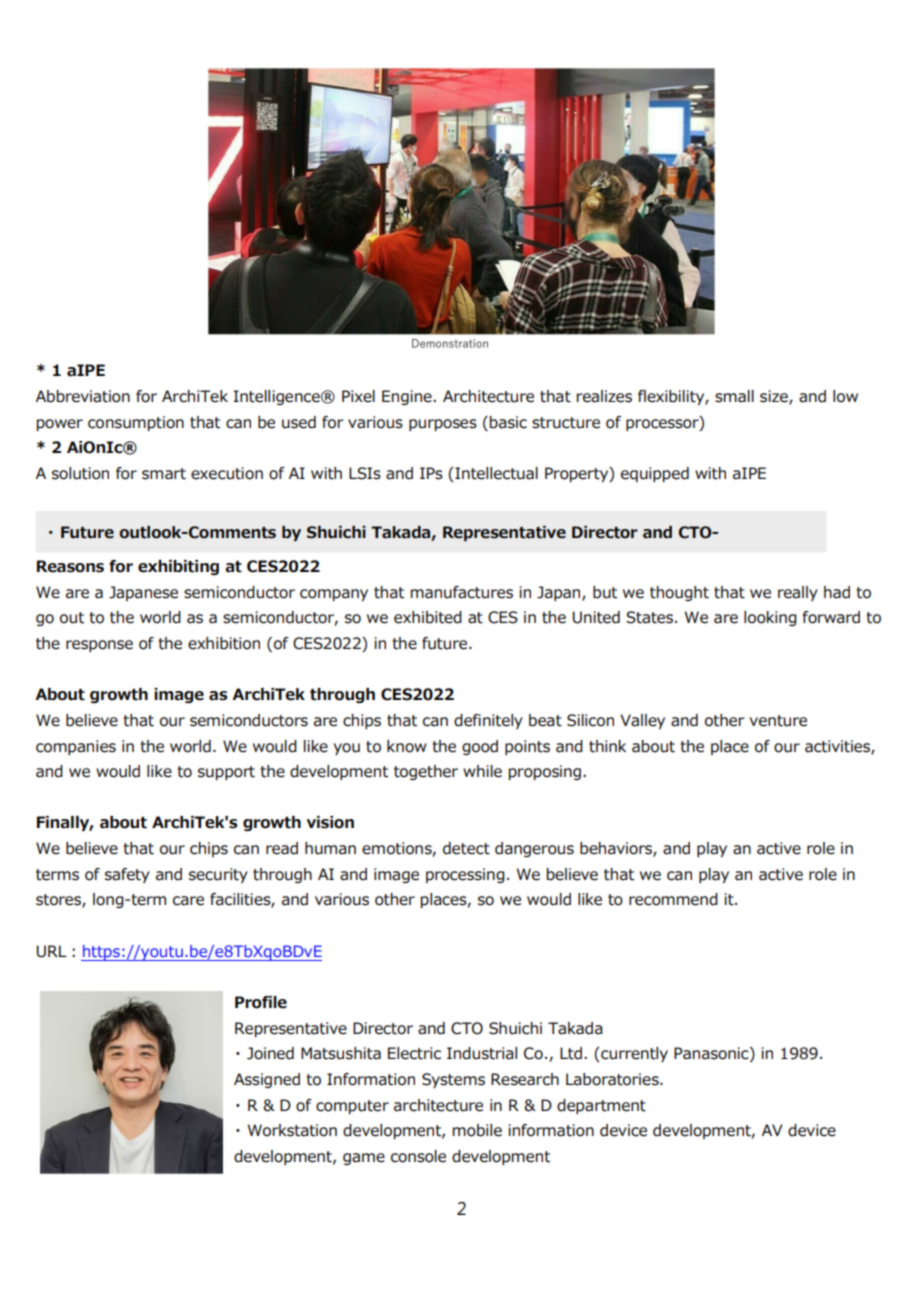  What do you see at coordinates (188, 901) in the document?
I see `care` at bounding box center [188, 901].
